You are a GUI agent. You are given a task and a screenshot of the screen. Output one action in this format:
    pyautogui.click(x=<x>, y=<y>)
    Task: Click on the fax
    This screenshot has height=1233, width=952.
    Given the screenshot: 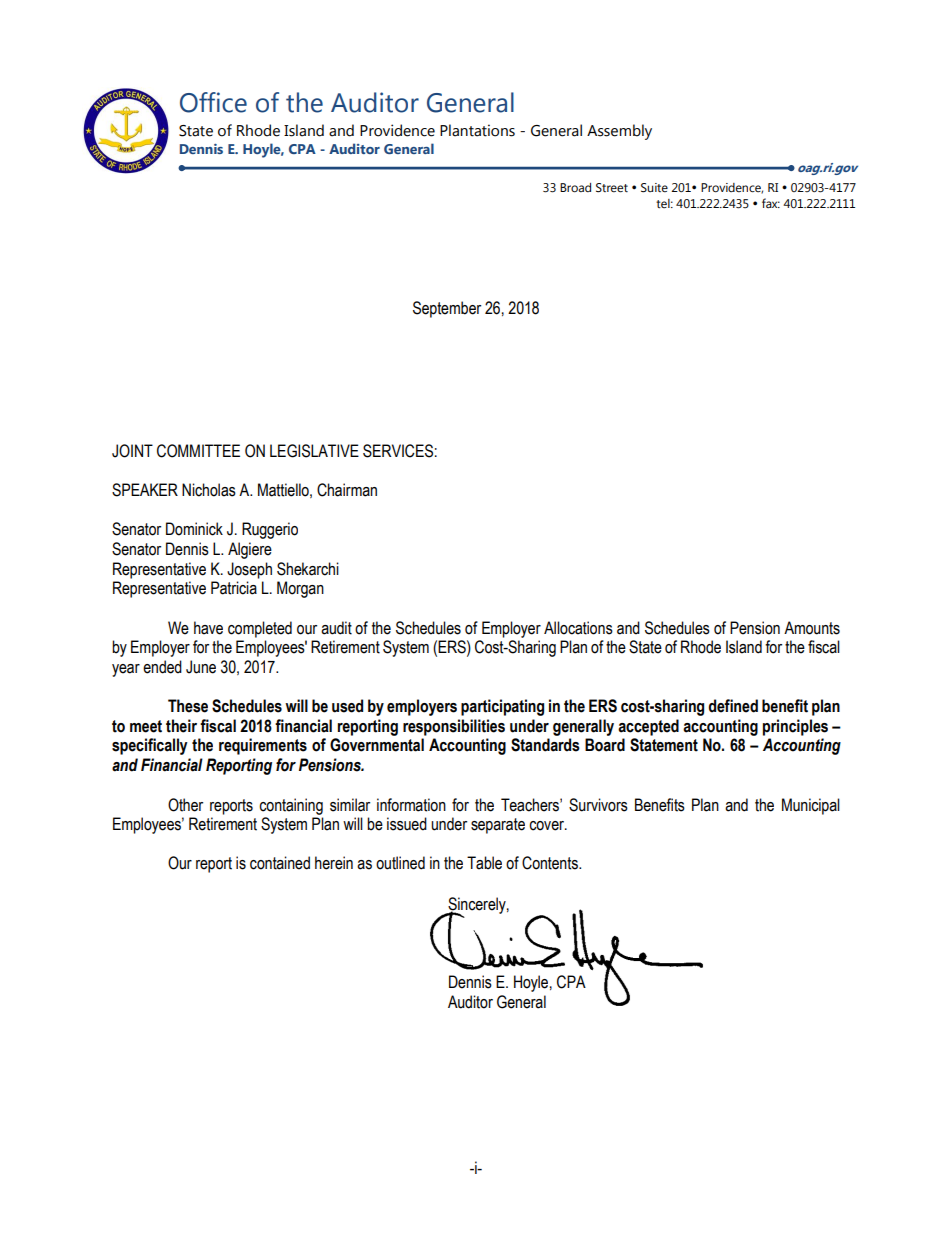 What is the action you would take?
    pyautogui.click(x=771, y=203)
